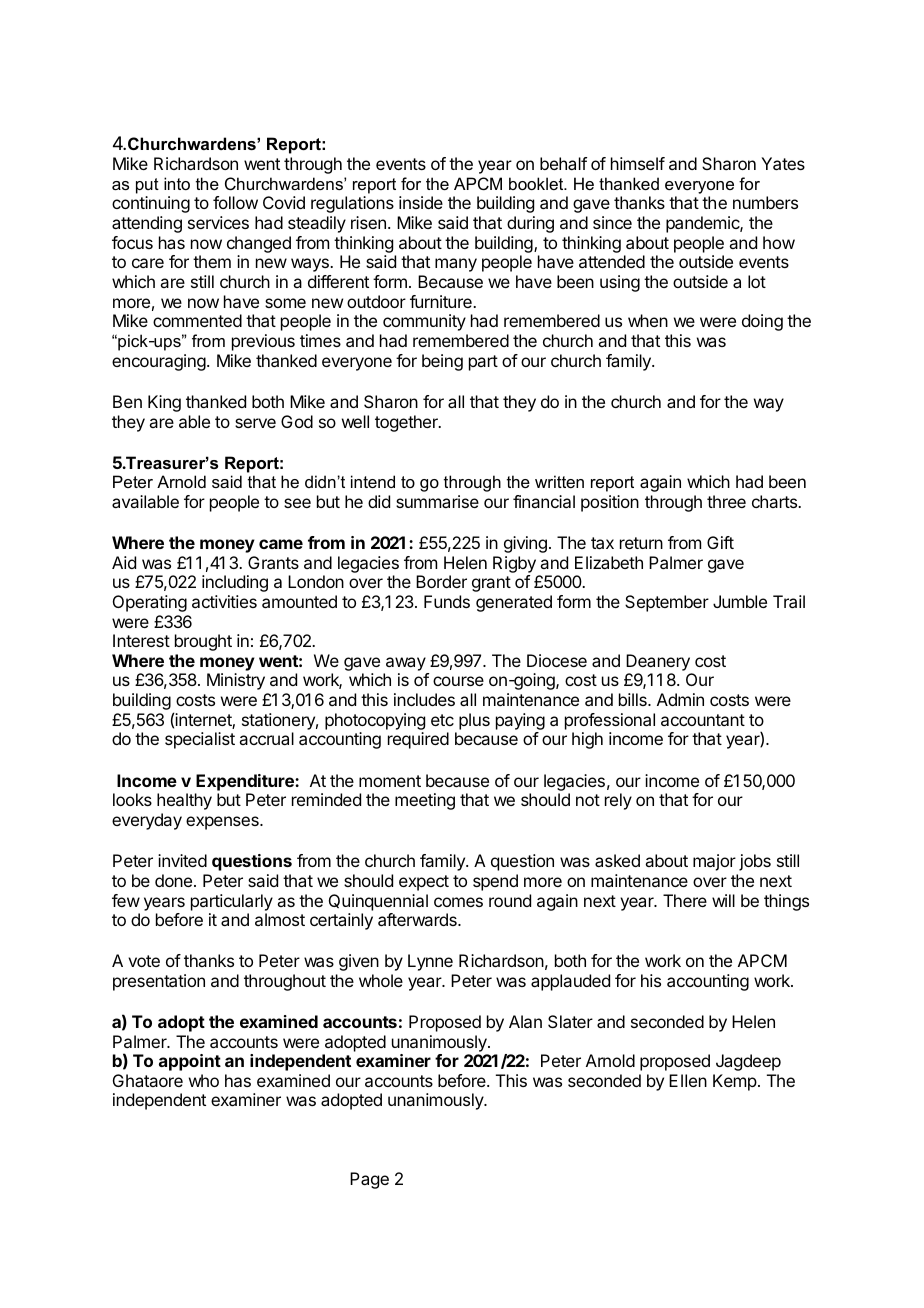 The width and height of the image is (924, 1308). Describe the element at coordinates (735, 1082) in the image. I see `Kemp` at that location.
